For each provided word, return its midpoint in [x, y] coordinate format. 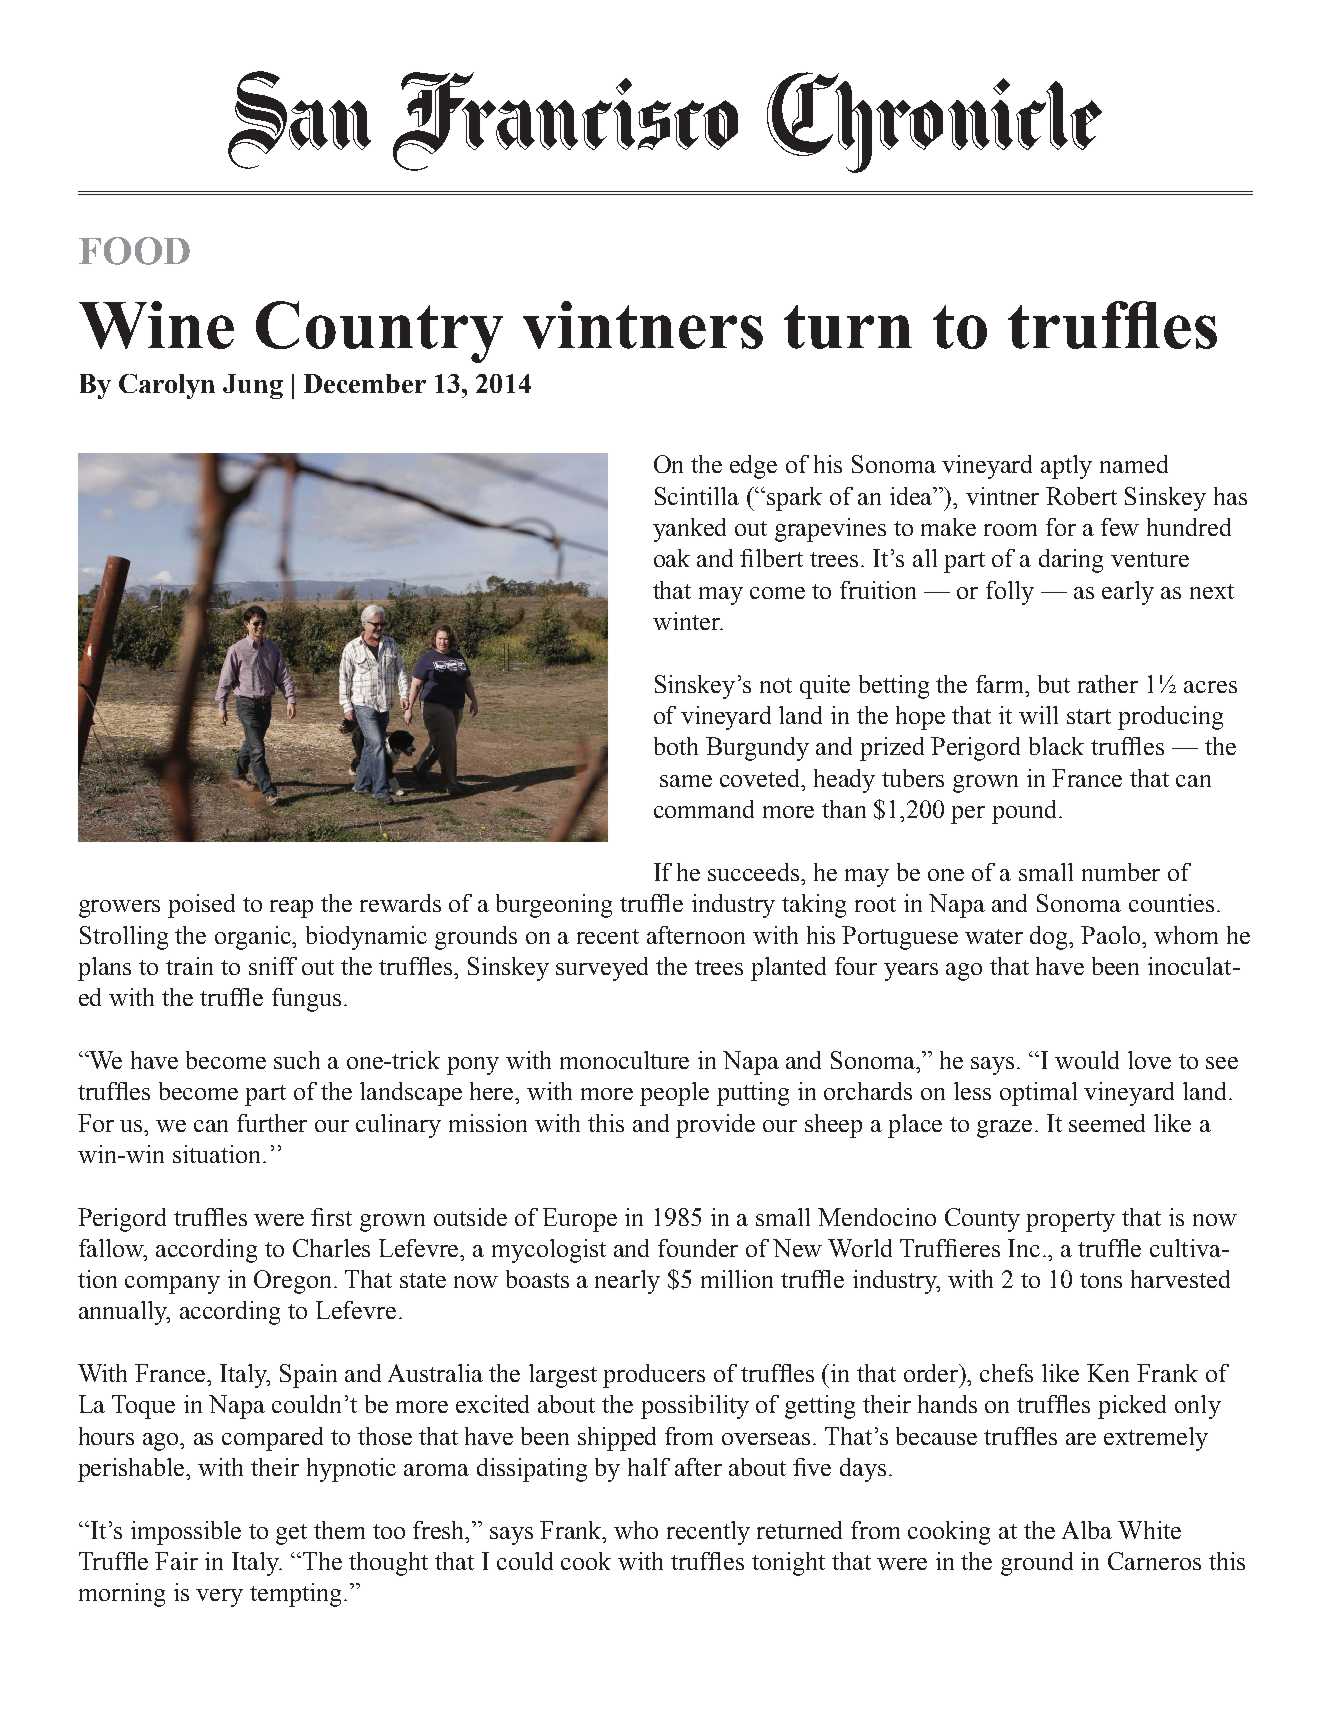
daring [1071, 561]
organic [254, 938]
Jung [253, 386]
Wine [156, 325]
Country [379, 332]
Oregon [294, 1282]
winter [687, 621]
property [1070, 1221]
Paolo [1112, 935]
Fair [176, 1561]
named [1134, 464]
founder [698, 1248]
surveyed [602, 969]
